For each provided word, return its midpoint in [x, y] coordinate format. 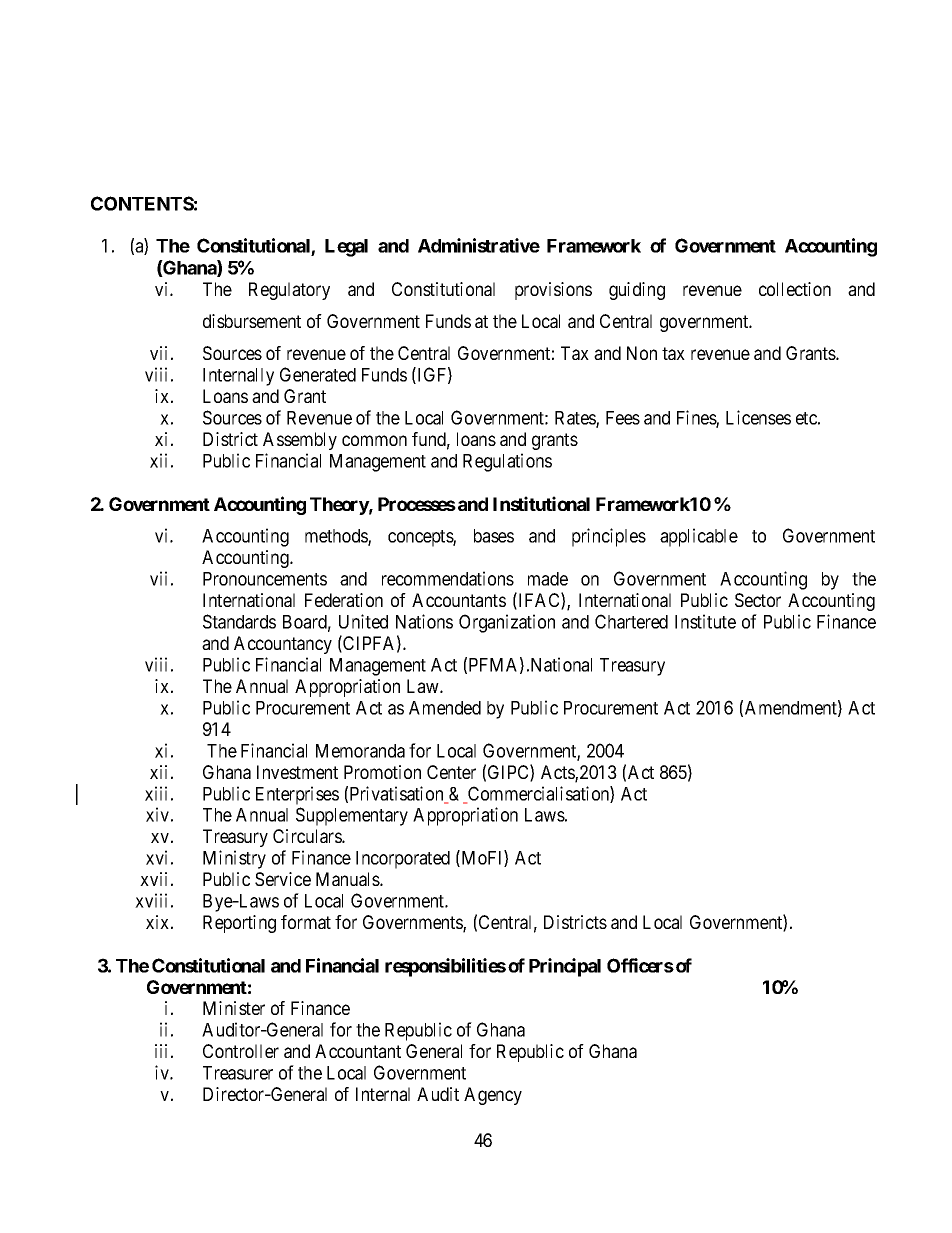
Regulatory [289, 291]
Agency [493, 1096]
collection [795, 289]
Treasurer [238, 1073]
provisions [553, 291]
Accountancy [283, 645]
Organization [507, 623]
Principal [565, 967]
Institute [705, 621]
